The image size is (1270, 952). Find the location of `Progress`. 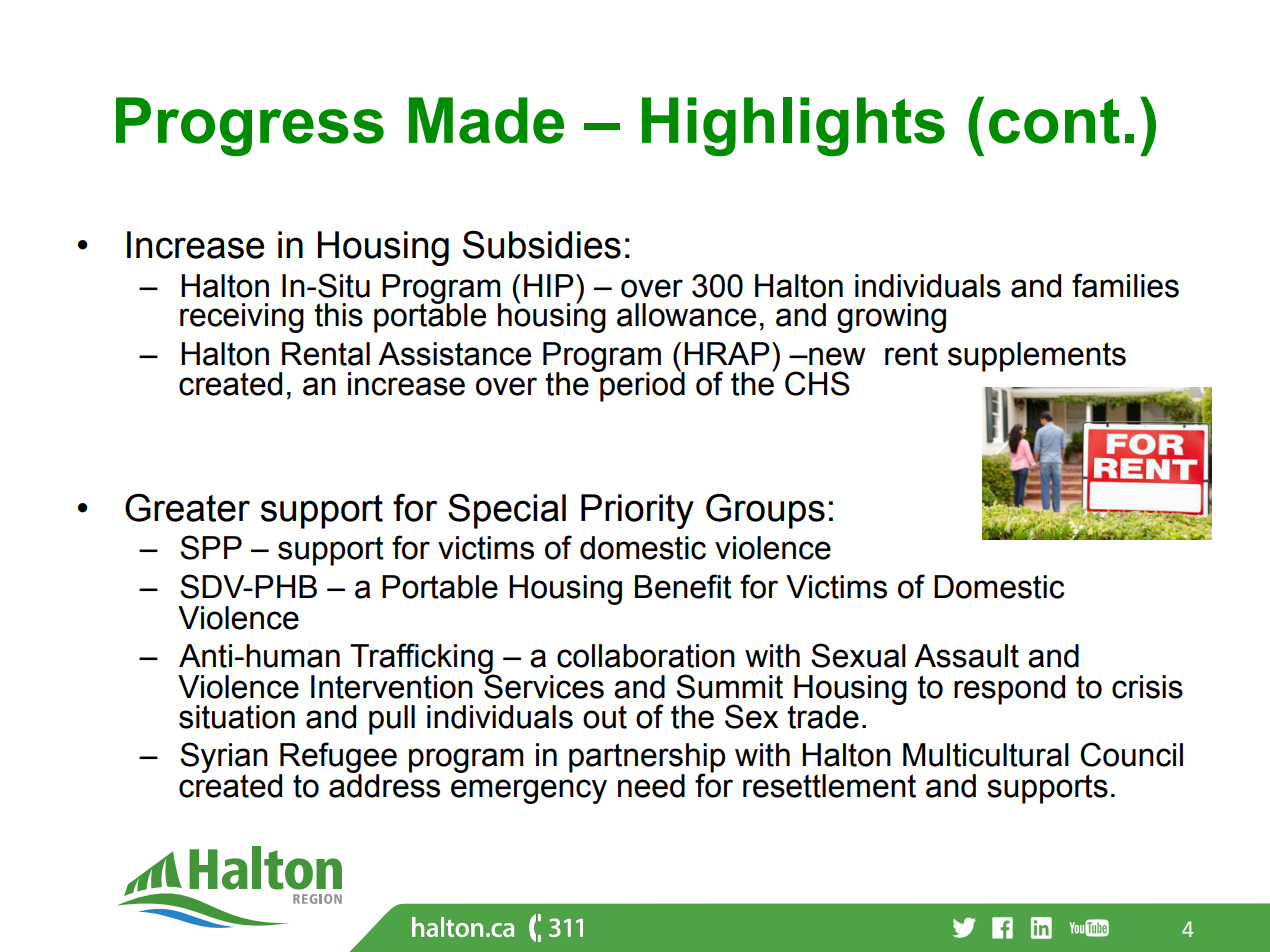

Progress is located at coordinates (250, 126).
